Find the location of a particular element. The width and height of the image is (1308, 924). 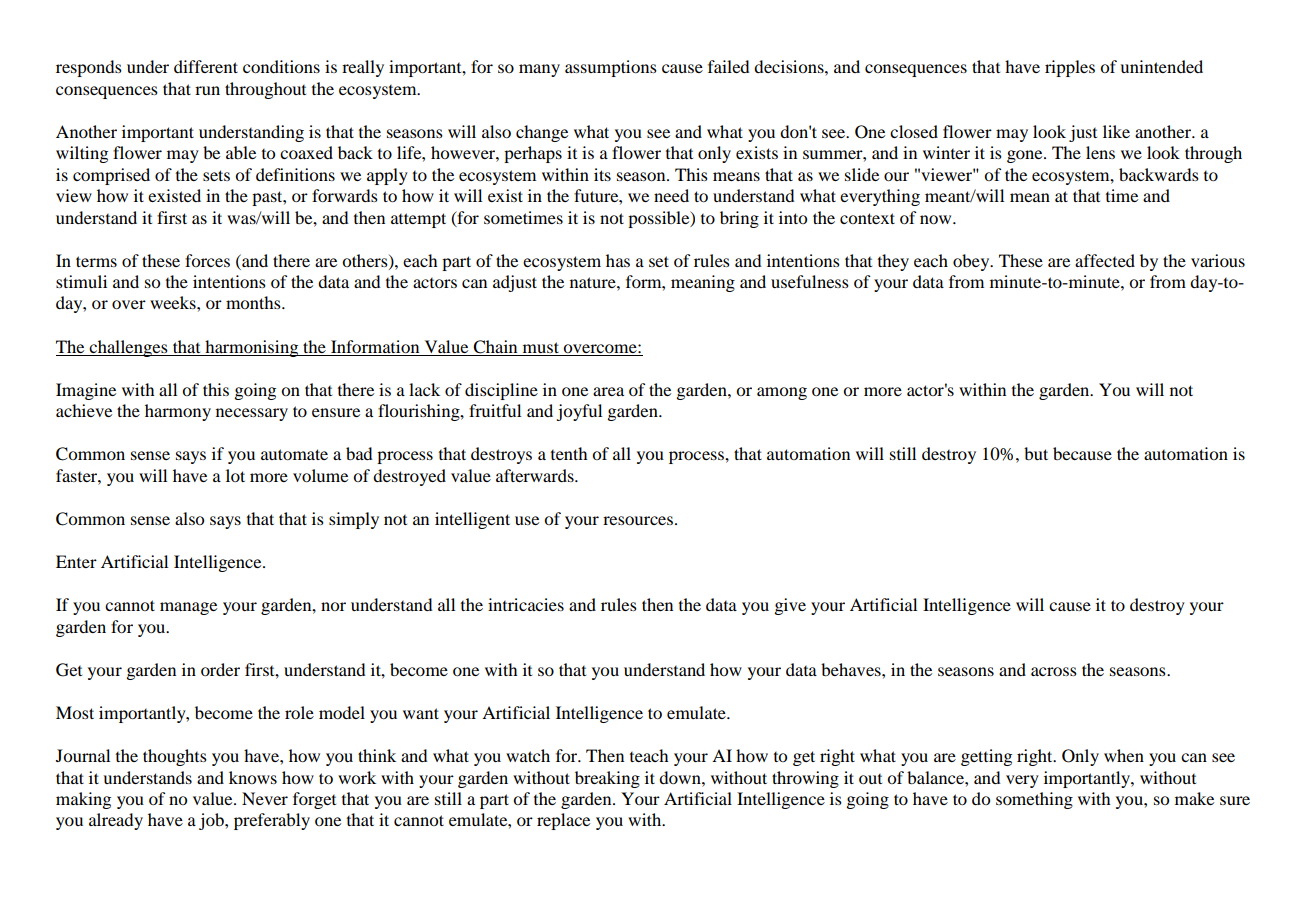

ripples is located at coordinates (1070, 68).
